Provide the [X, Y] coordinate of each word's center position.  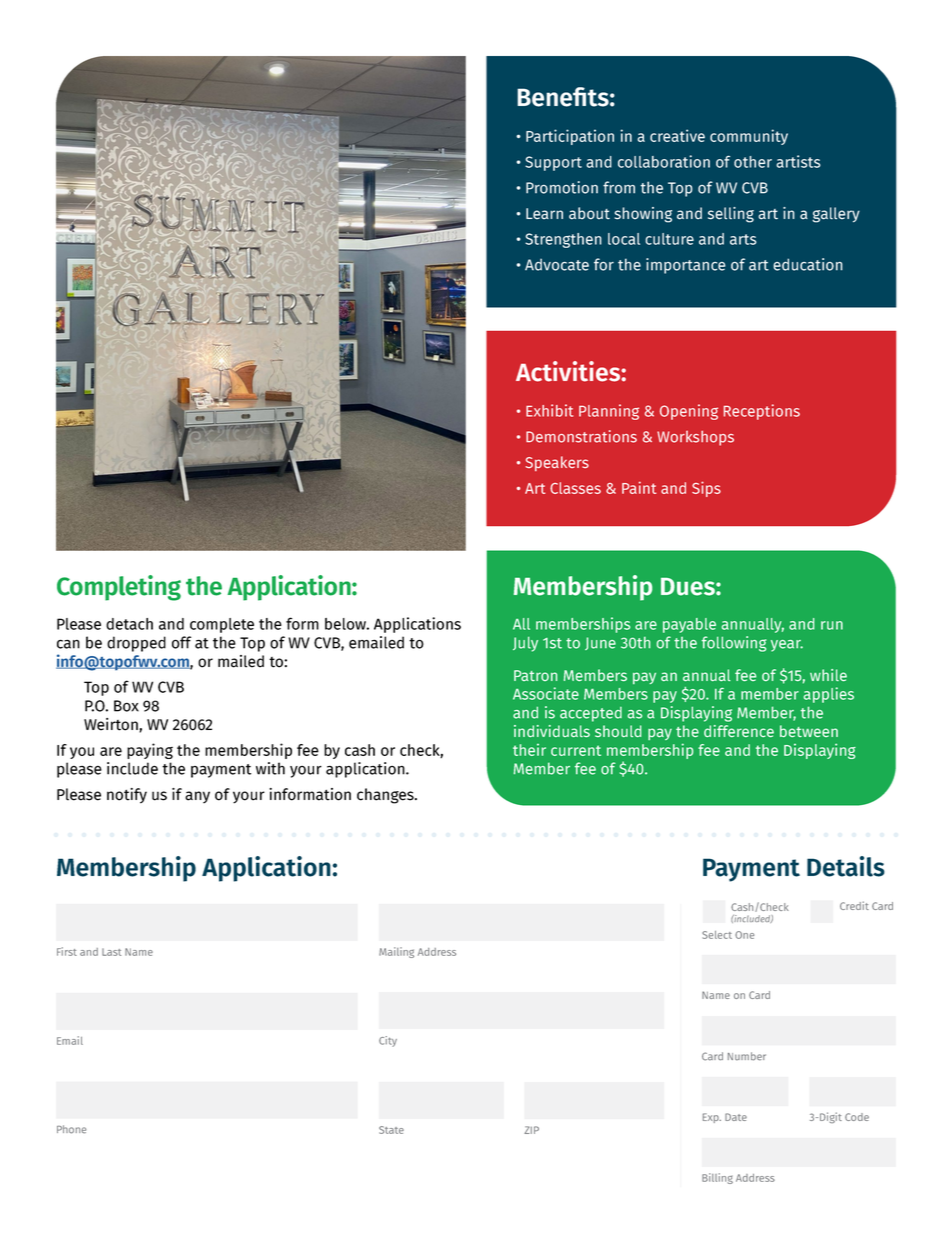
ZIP [531, 1130]
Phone [71, 1129]
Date [736, 1117]
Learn [544, 213]
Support [553, 163]
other [753, 162]
